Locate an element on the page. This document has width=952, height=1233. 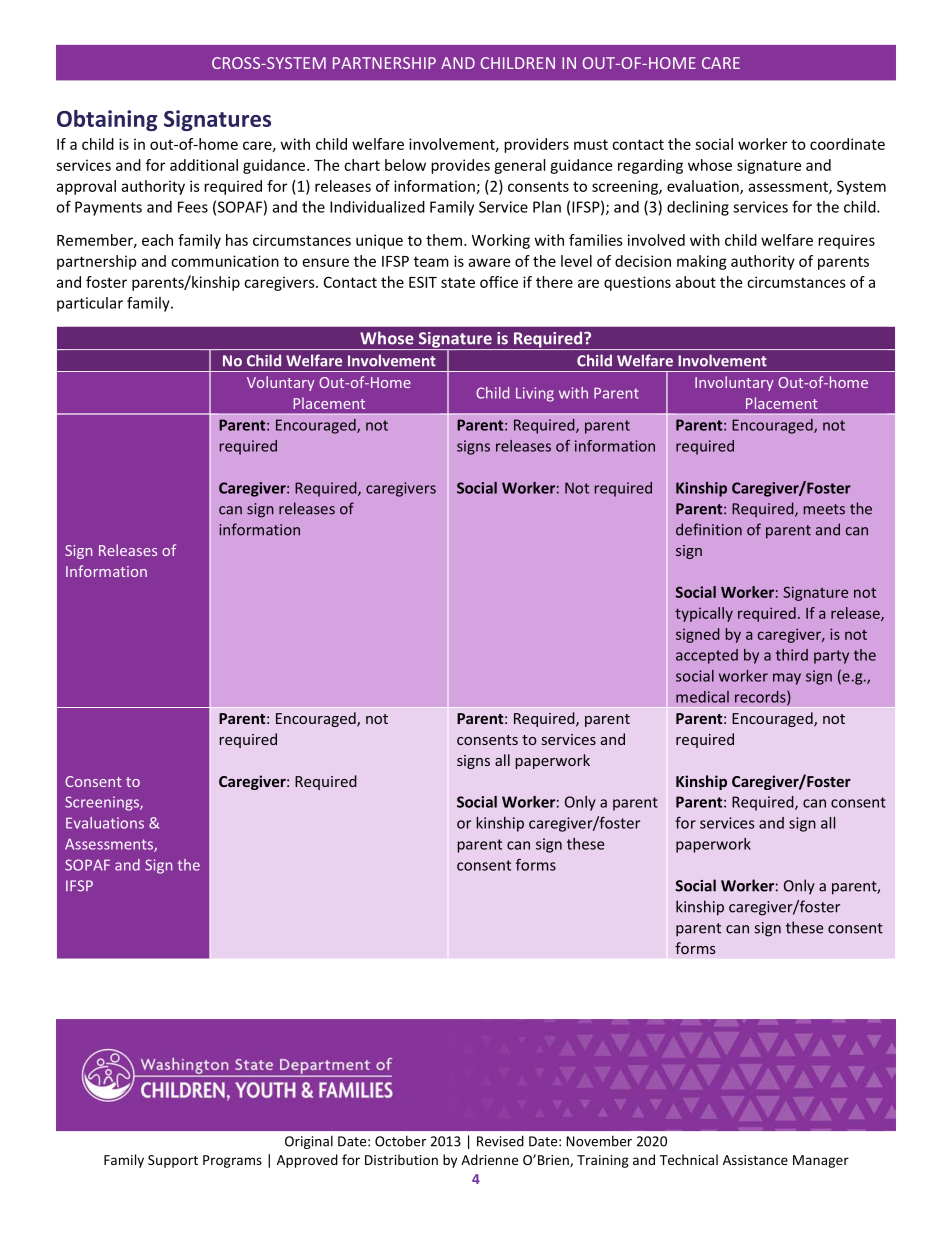
particular is located at coordinates (90, 304).
